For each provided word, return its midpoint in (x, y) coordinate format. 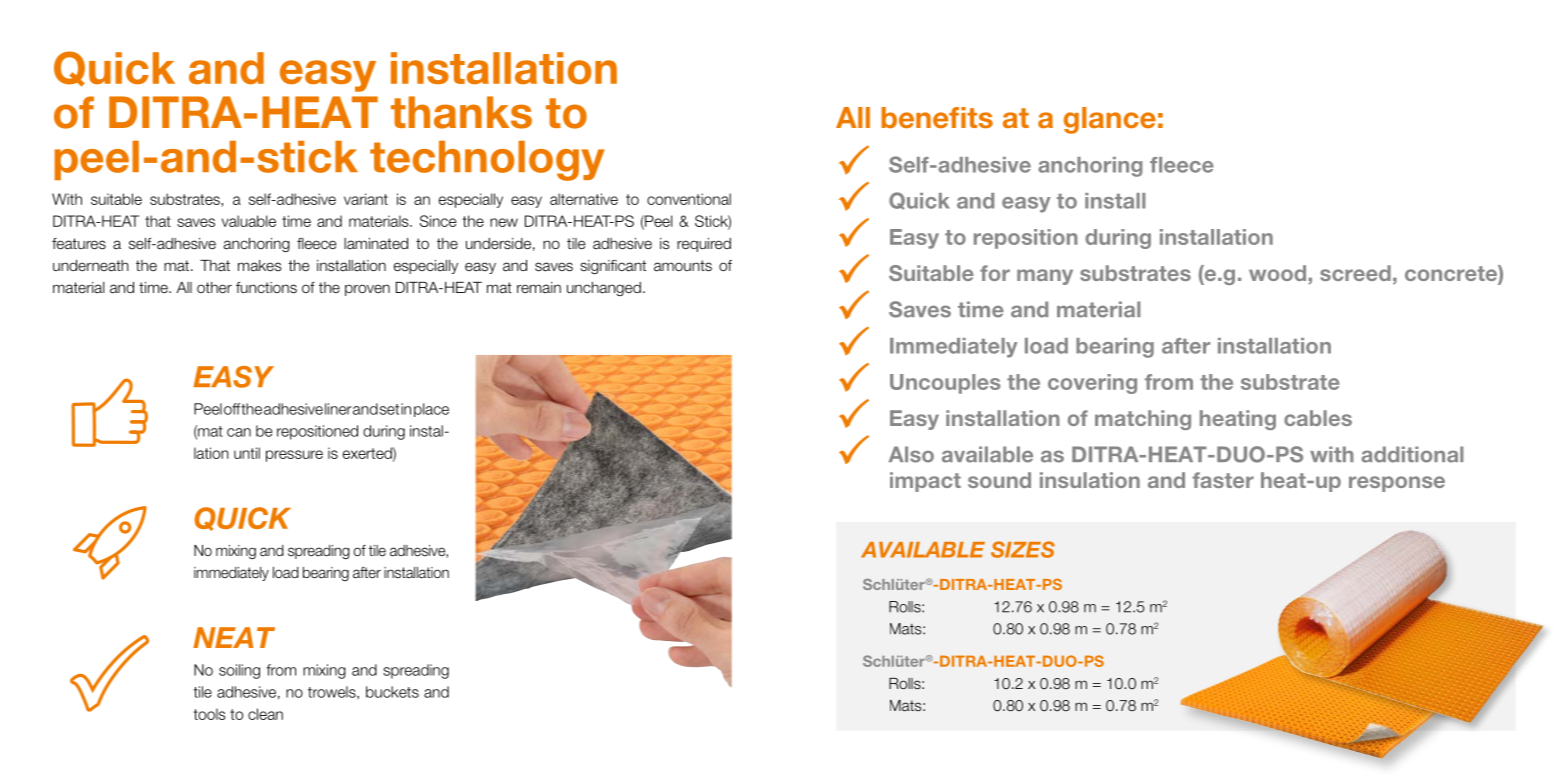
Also (911, 454)
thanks (461, 112)
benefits (937, 118)
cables (1318, 418)
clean (265, 714)
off (232, 409)
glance (1110, 120)
